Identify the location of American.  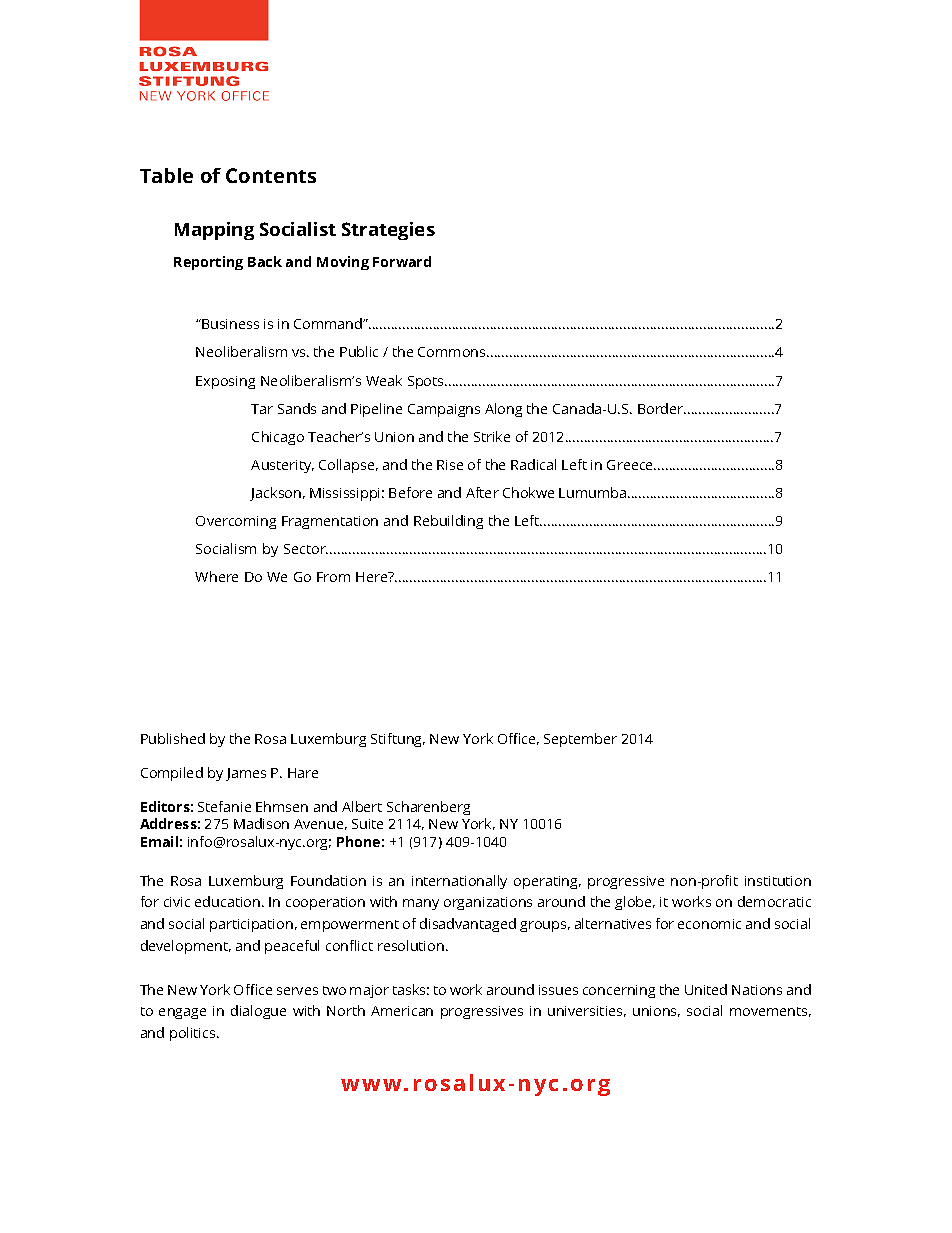
(402, 1011).
